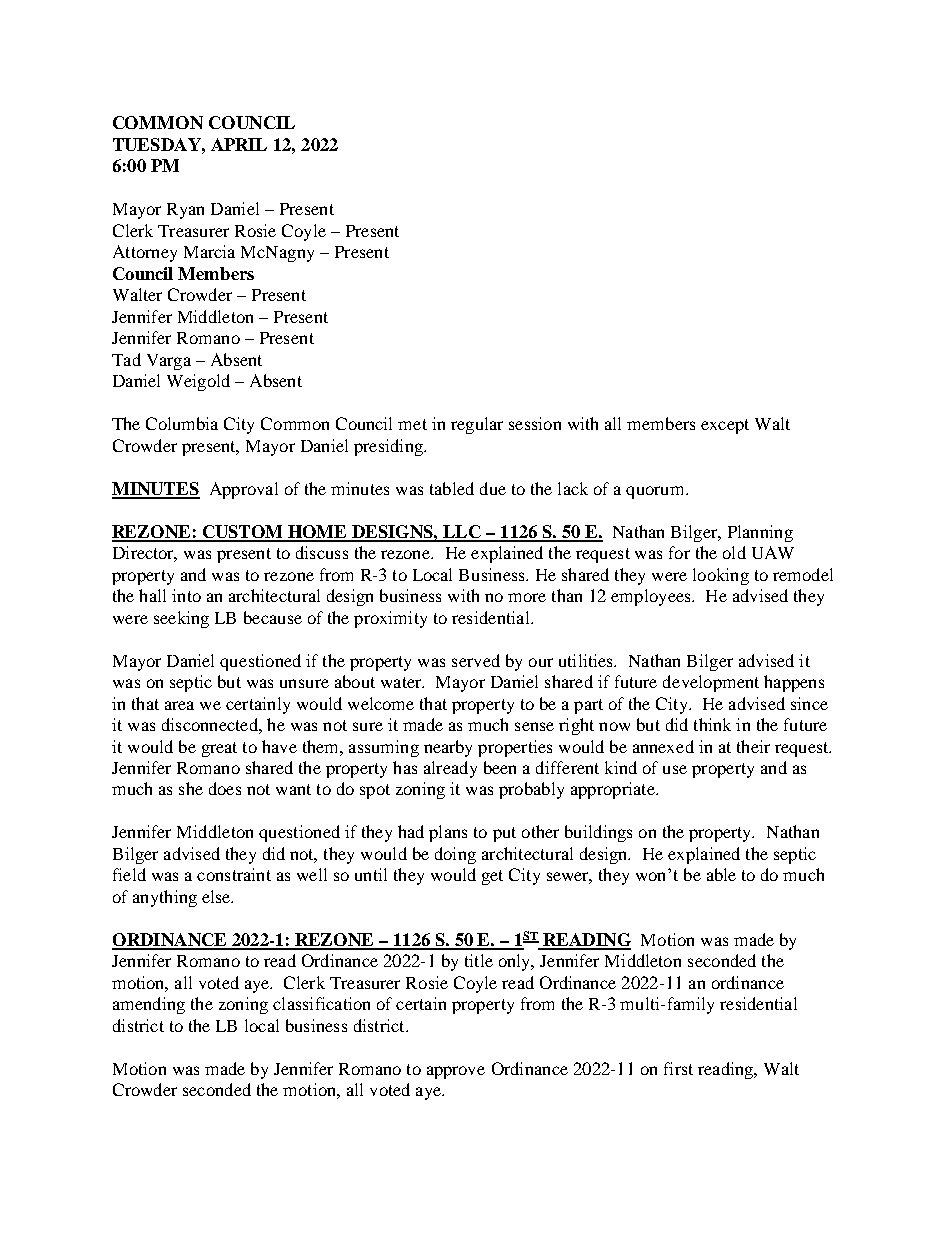 The height and width of the screenshot is (1233, 952). What do you see at coordinates (493, 488) in the screenshot?
I see `due` at bounding box center [493, 488].
